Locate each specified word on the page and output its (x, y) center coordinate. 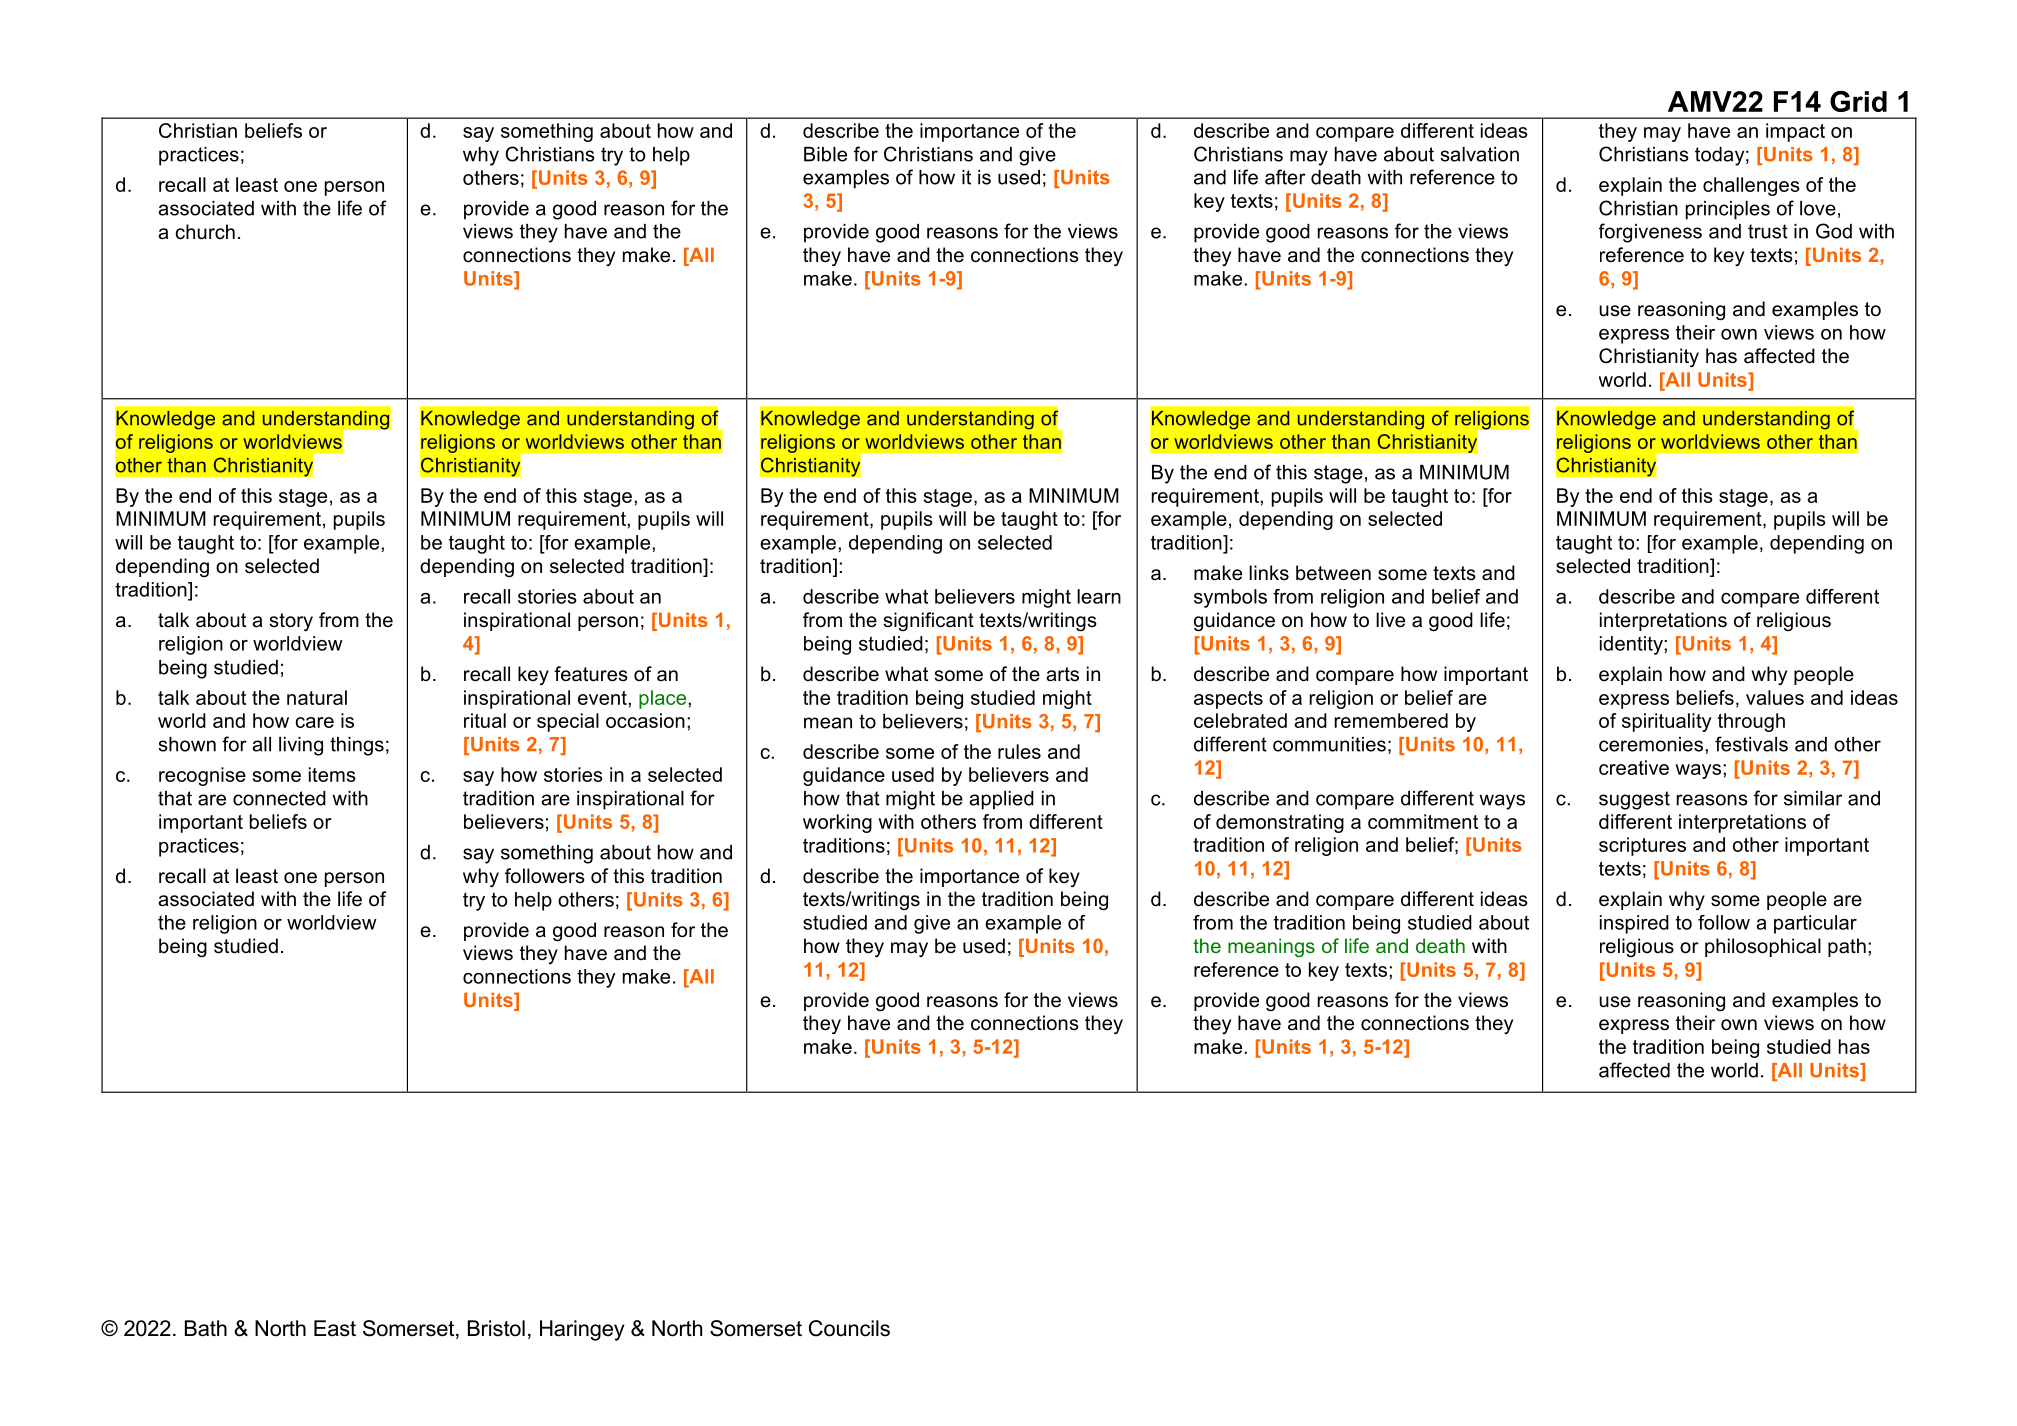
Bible (825, 154)
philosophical (1763, 947)
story (291, 622)
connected (279, 798)
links (1269, 573)
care (314, 722)
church (205, 232)
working (837, 823)
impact (1795, 132)
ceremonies (1651, 744)
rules (1019, 751)
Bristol (496, 1328)
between (1333, 573)
